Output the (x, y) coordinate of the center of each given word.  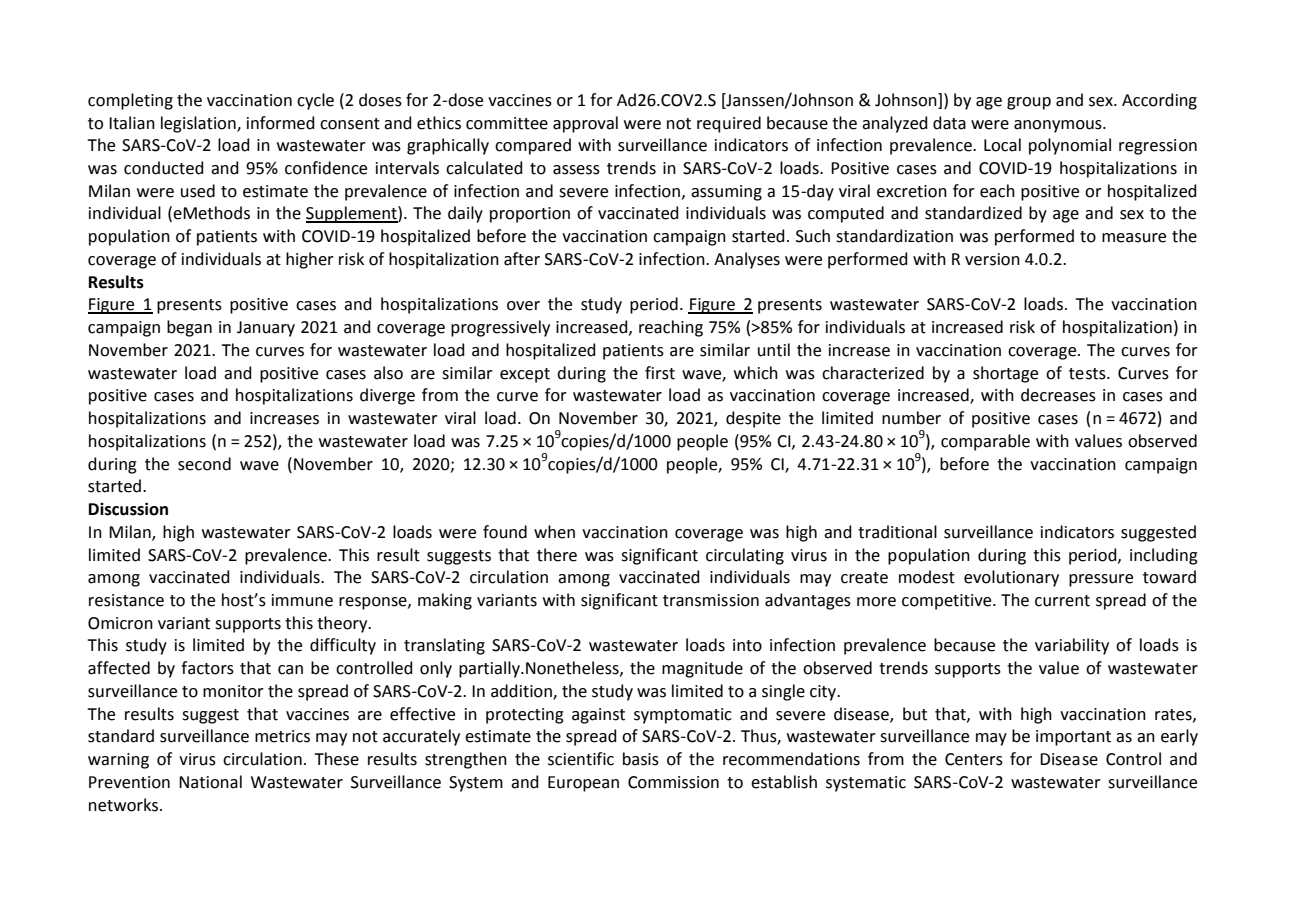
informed (281, 123)
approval (585, 124)
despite (753, 419)
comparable (985, 442)
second (204, 464)
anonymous (1059, 126)
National (210, 782)
